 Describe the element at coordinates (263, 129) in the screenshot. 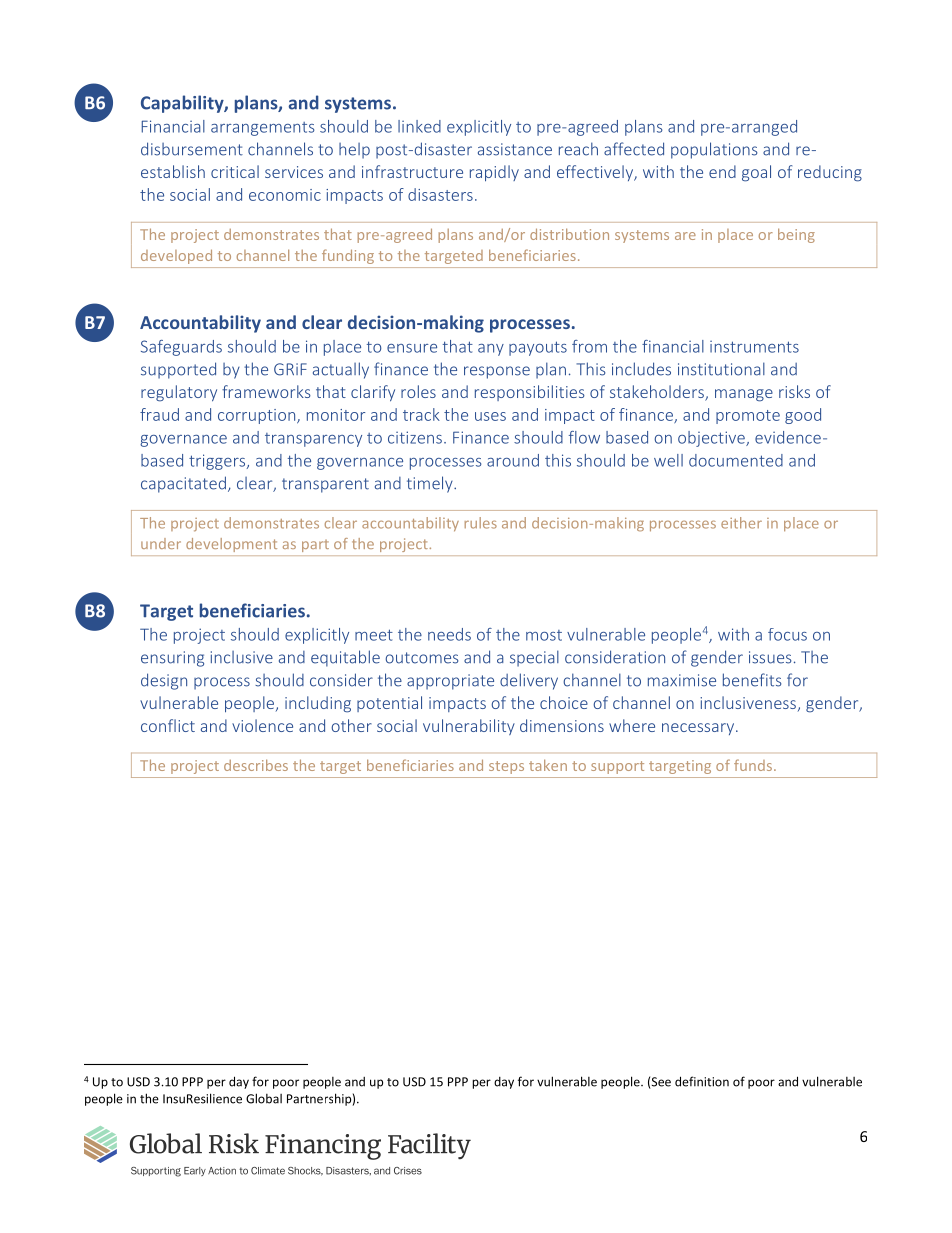

I see `arrangements` at that location.
